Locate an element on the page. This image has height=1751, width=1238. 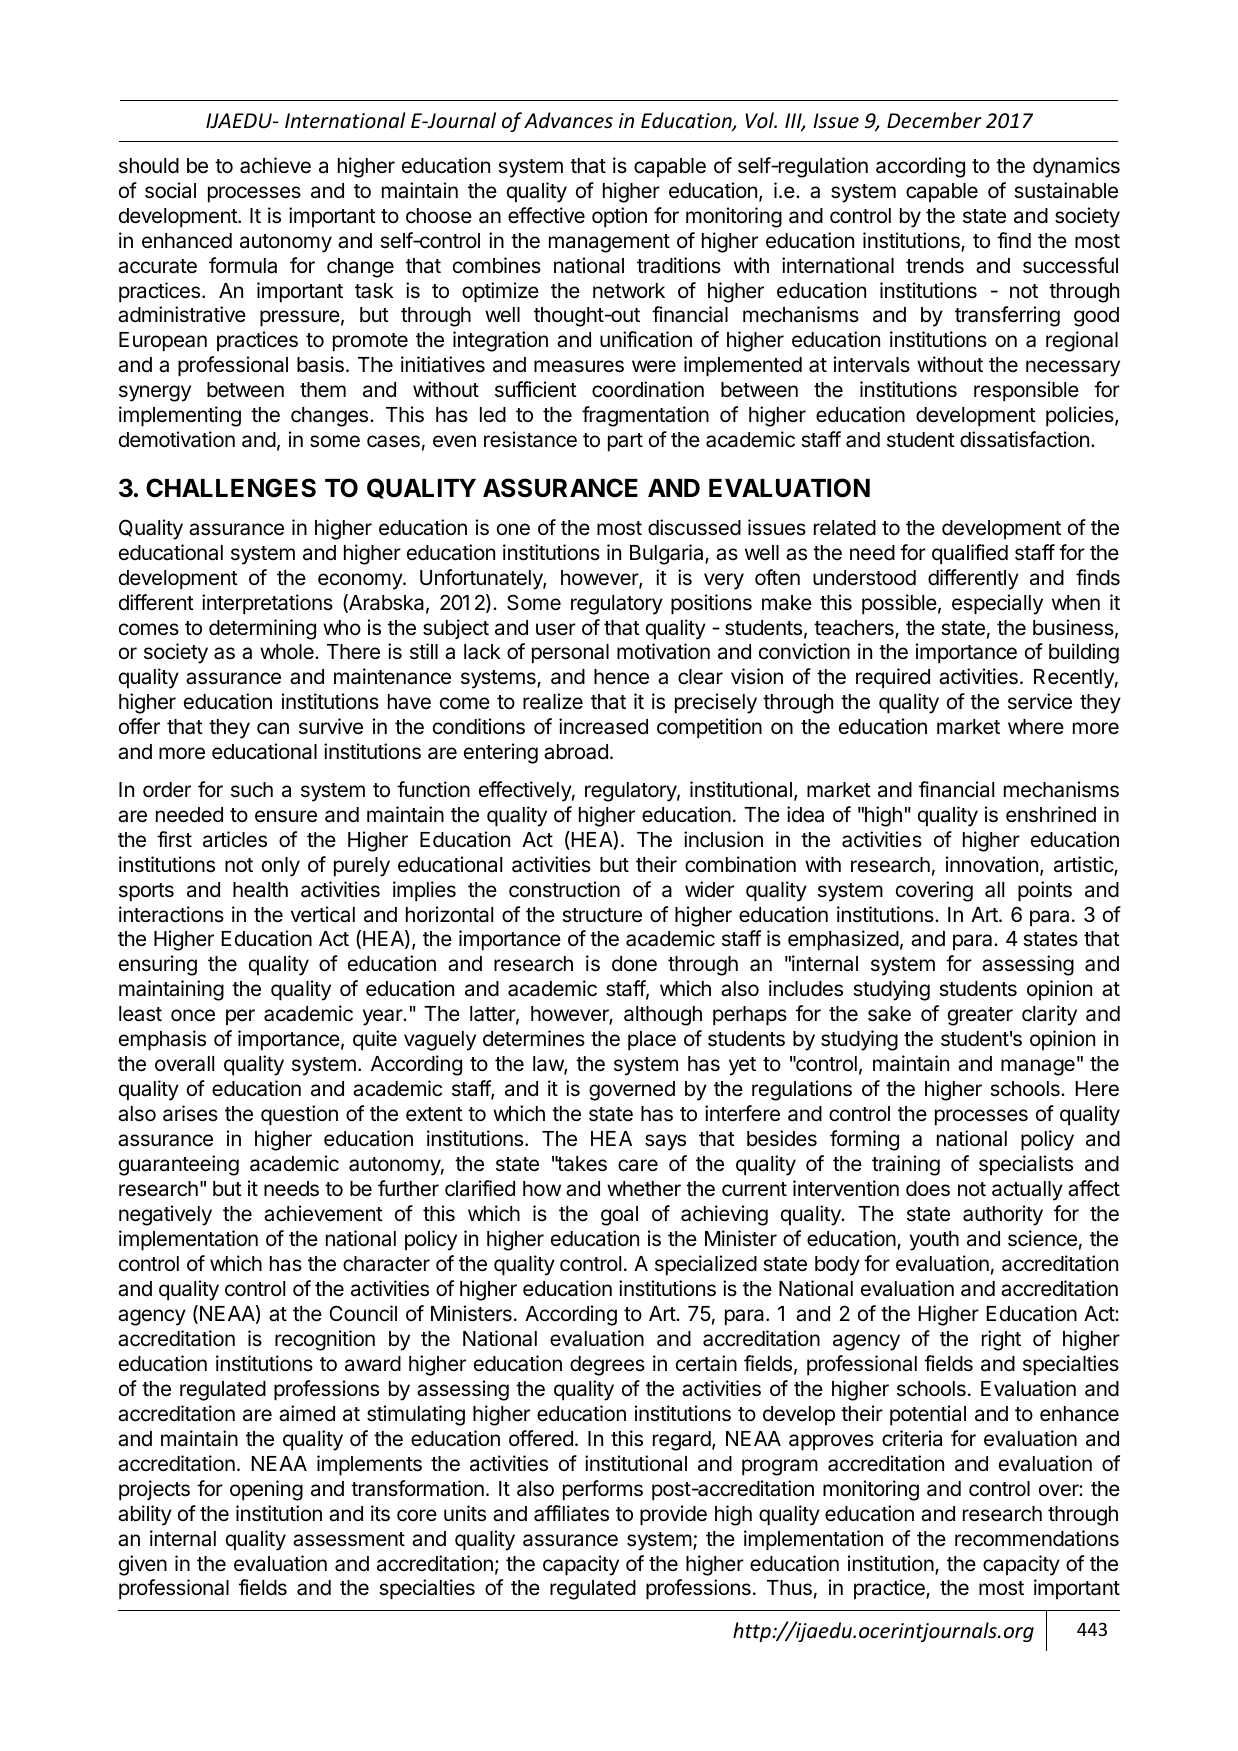
December is located at coordinates (934, 120).
